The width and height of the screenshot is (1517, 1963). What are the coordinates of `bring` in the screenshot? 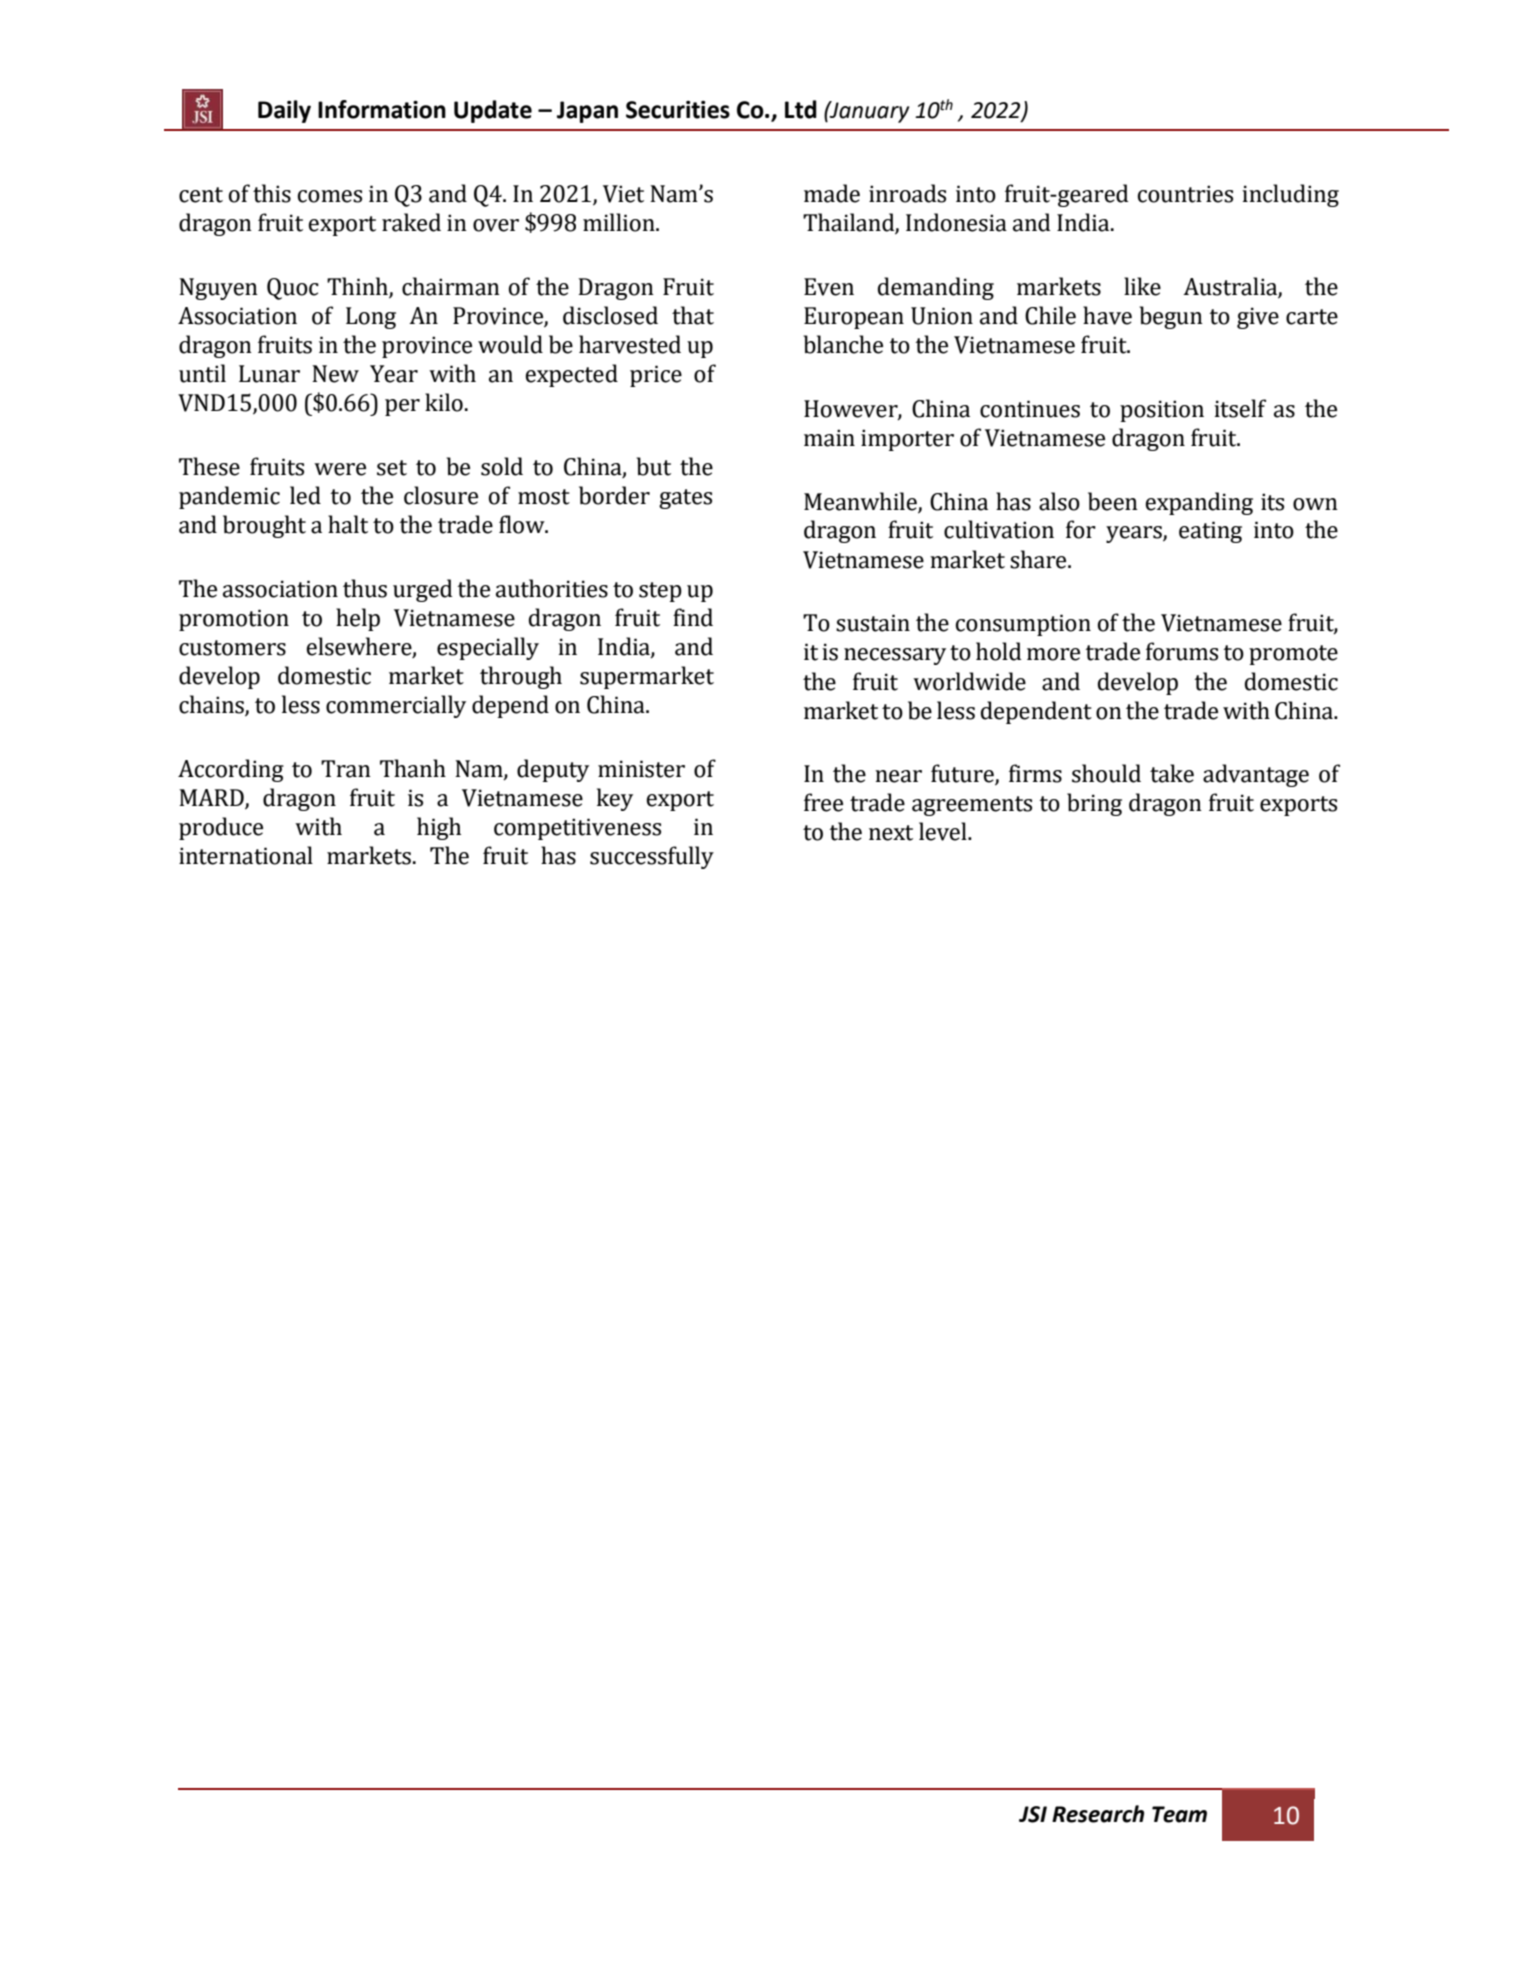 It's located at (1094, 804).
